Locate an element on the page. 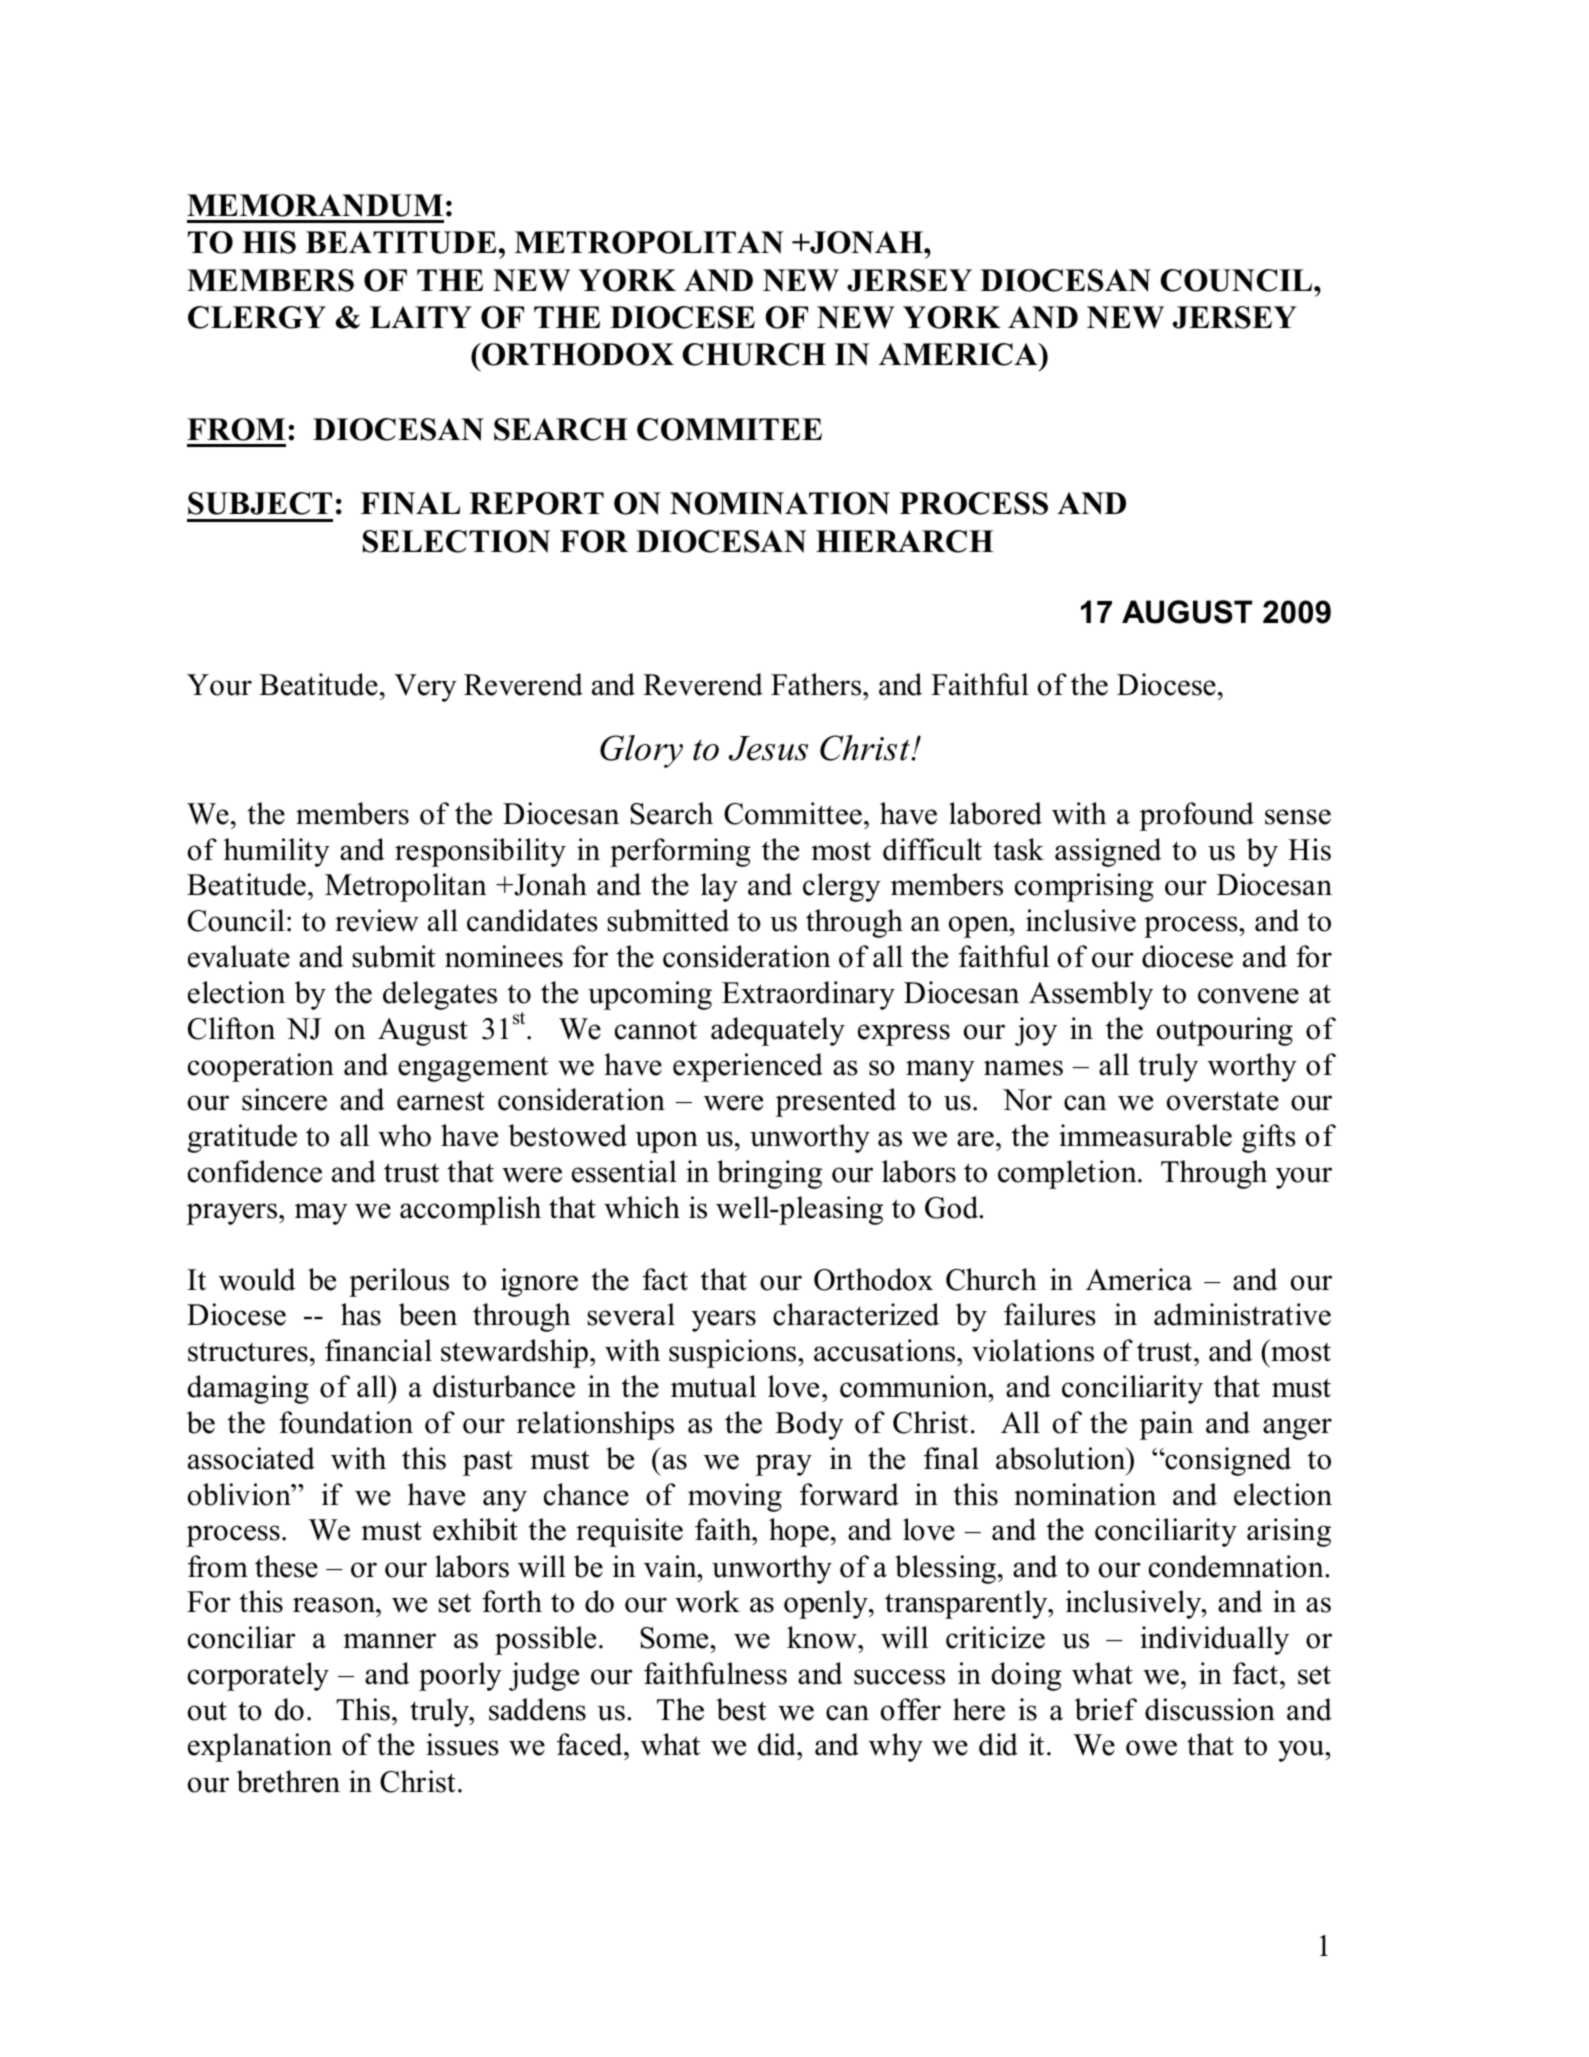  profound is located at coordinates (1196, 816).
